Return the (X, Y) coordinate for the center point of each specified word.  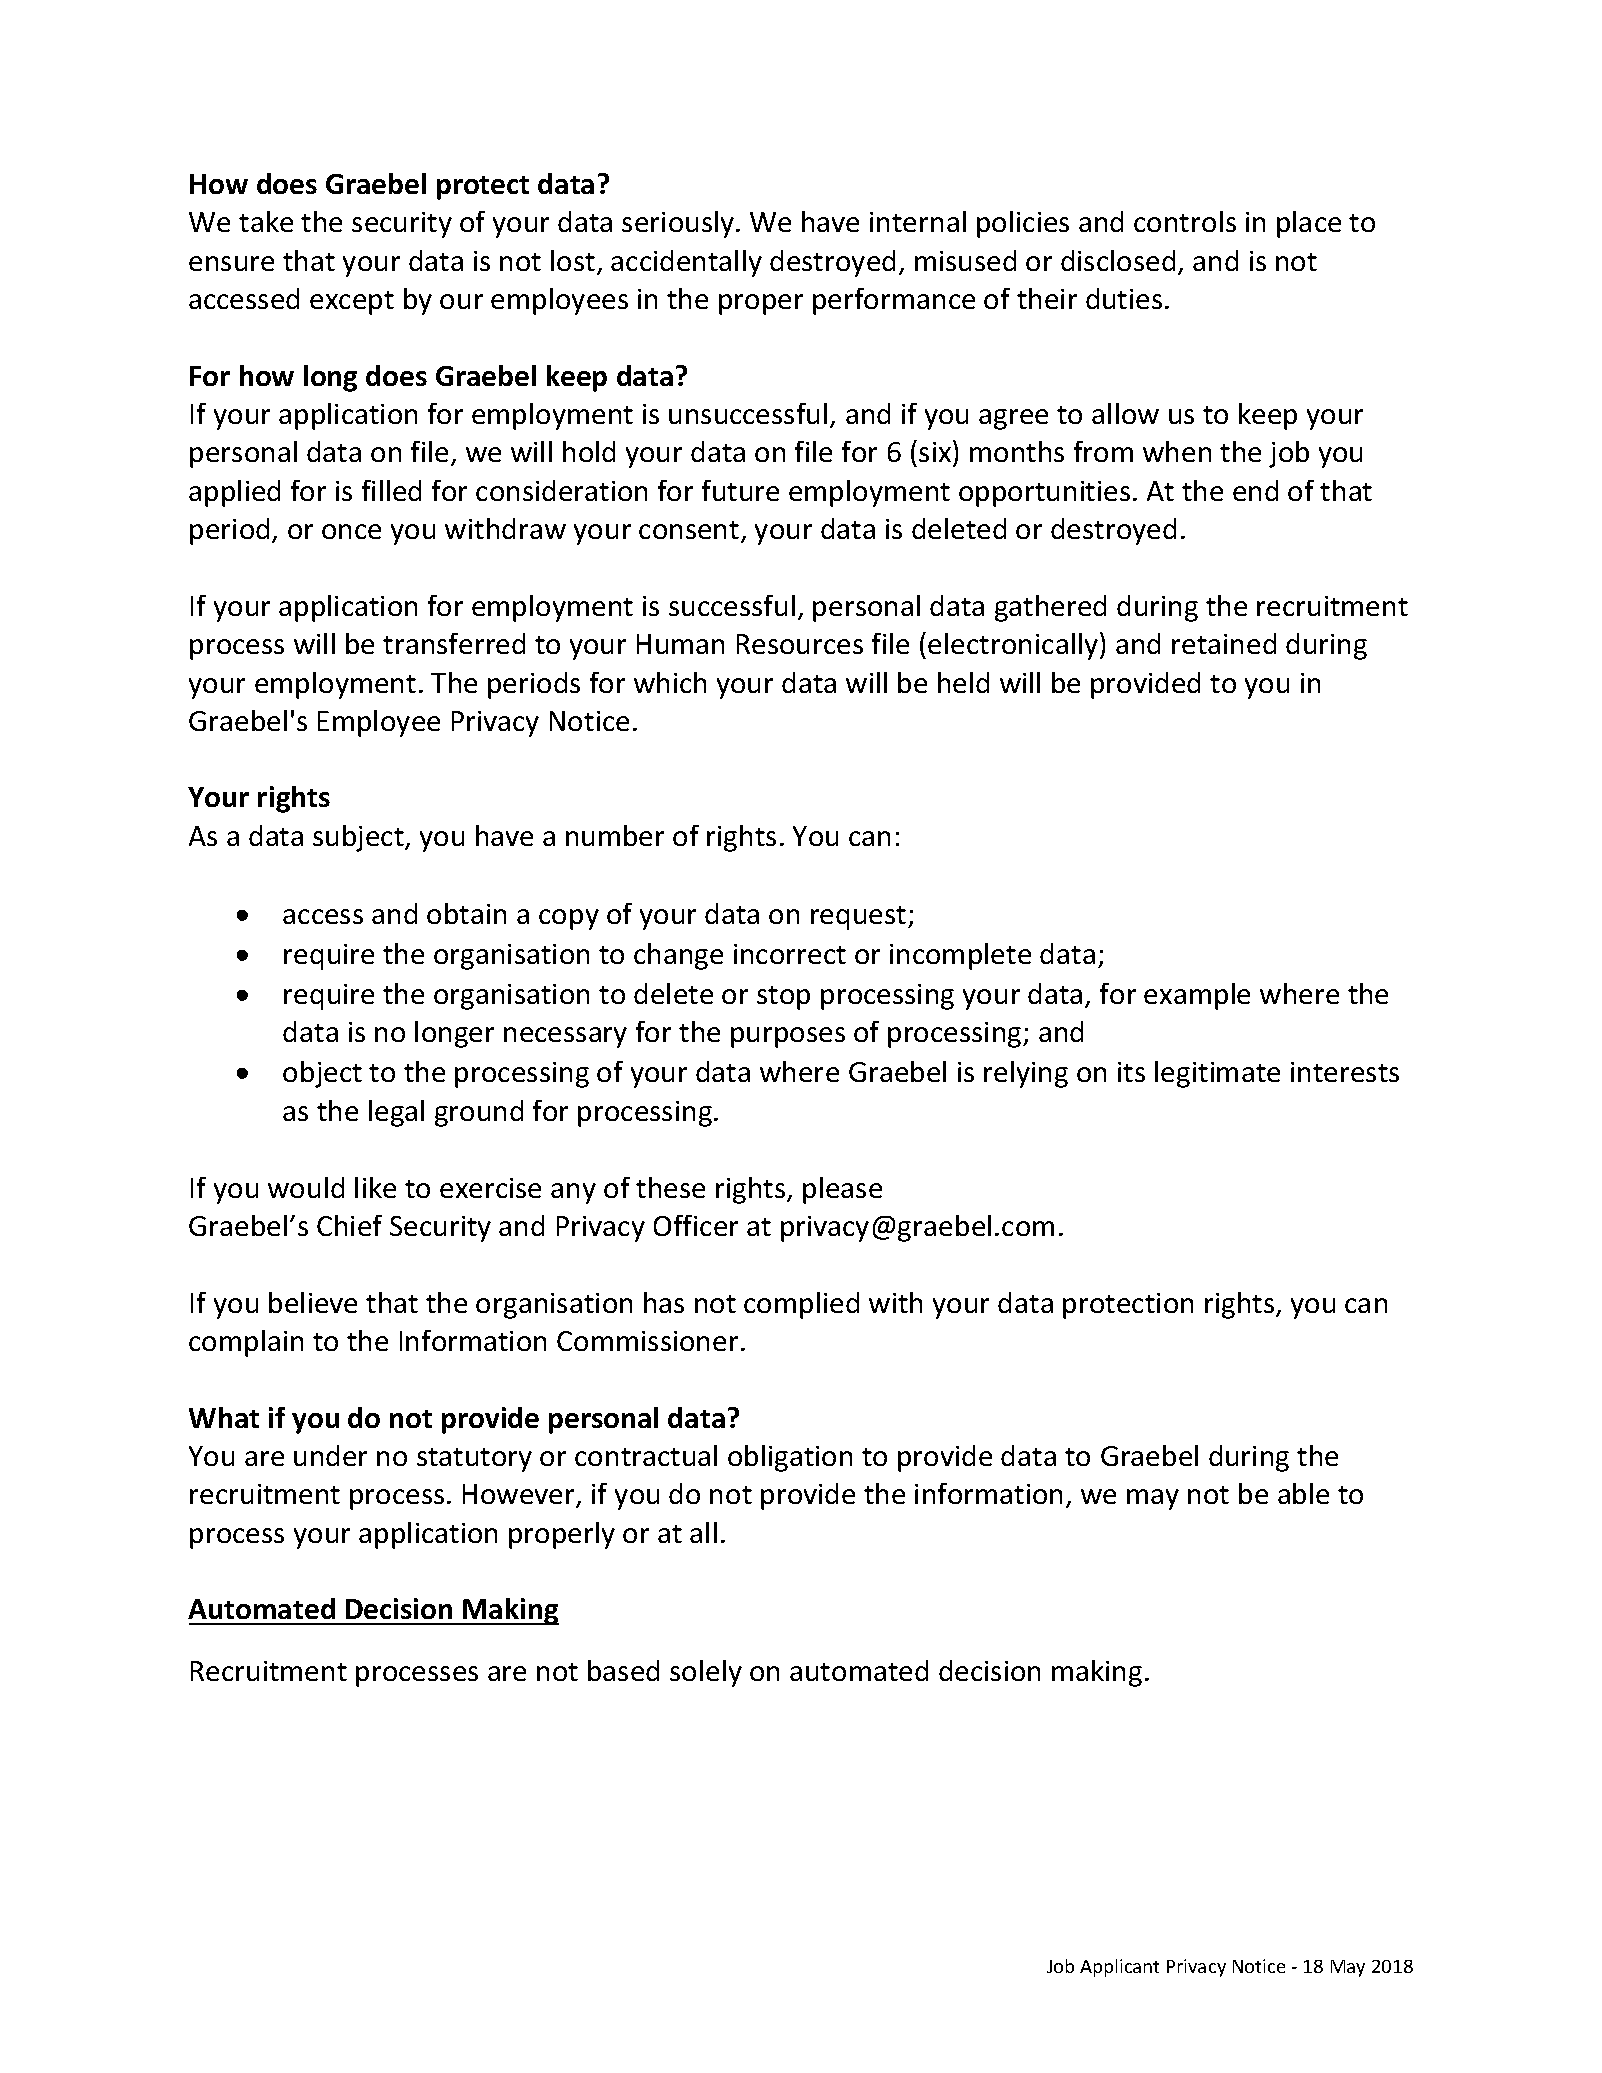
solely (706, 1673)
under (330, 1455)
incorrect (790, 954)
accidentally (686, 263)
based (623, 1670)
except (352, 303)
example (1197, 996)
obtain (466, 913)
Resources (800, 644)
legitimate (1217, 1074)
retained (1224, 643)
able (1303, 1493)
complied (801, 1305)
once (351, 531)
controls (1185, 221)
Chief (349, 1225)
